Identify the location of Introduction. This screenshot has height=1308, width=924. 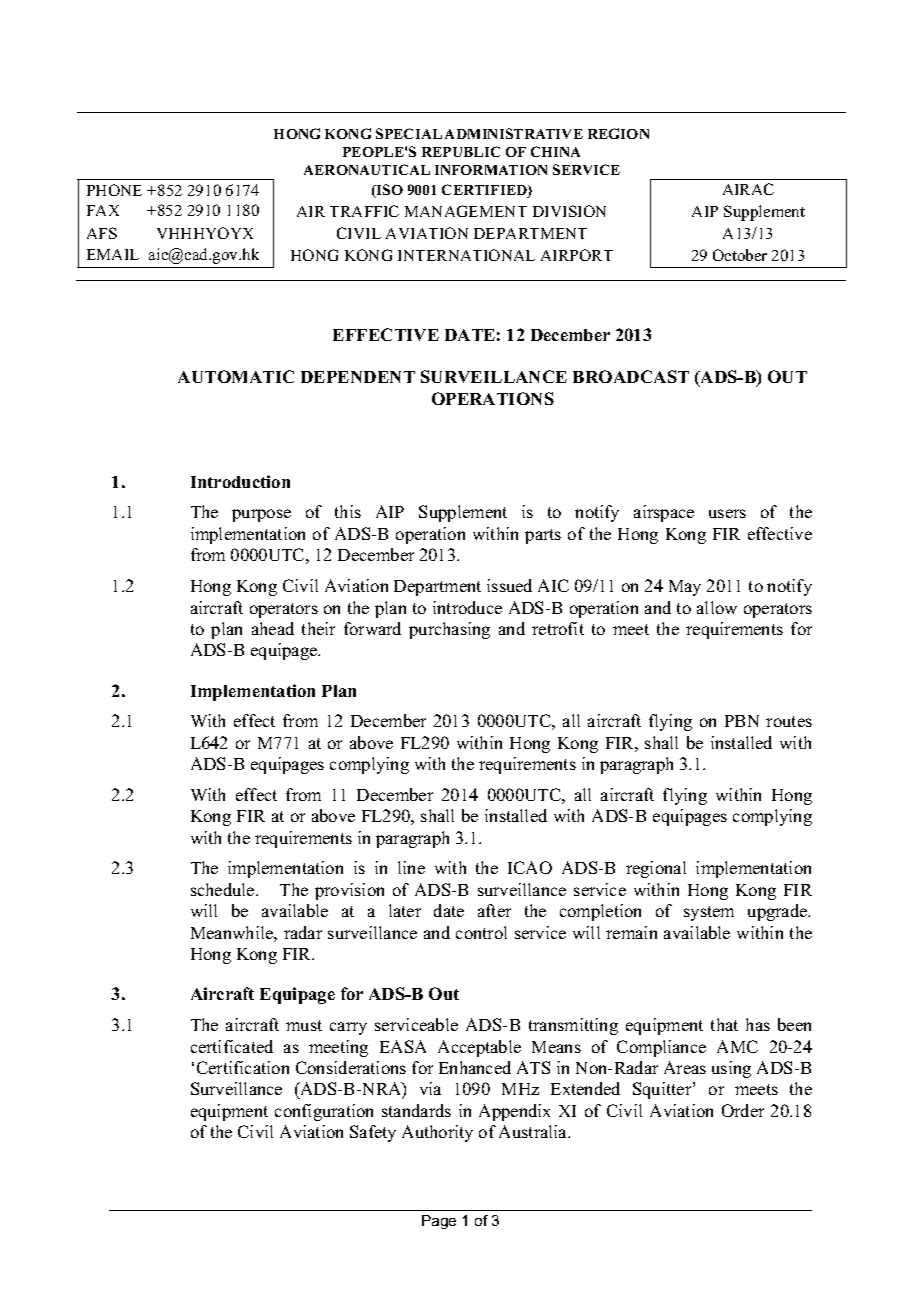
(240, 481).
